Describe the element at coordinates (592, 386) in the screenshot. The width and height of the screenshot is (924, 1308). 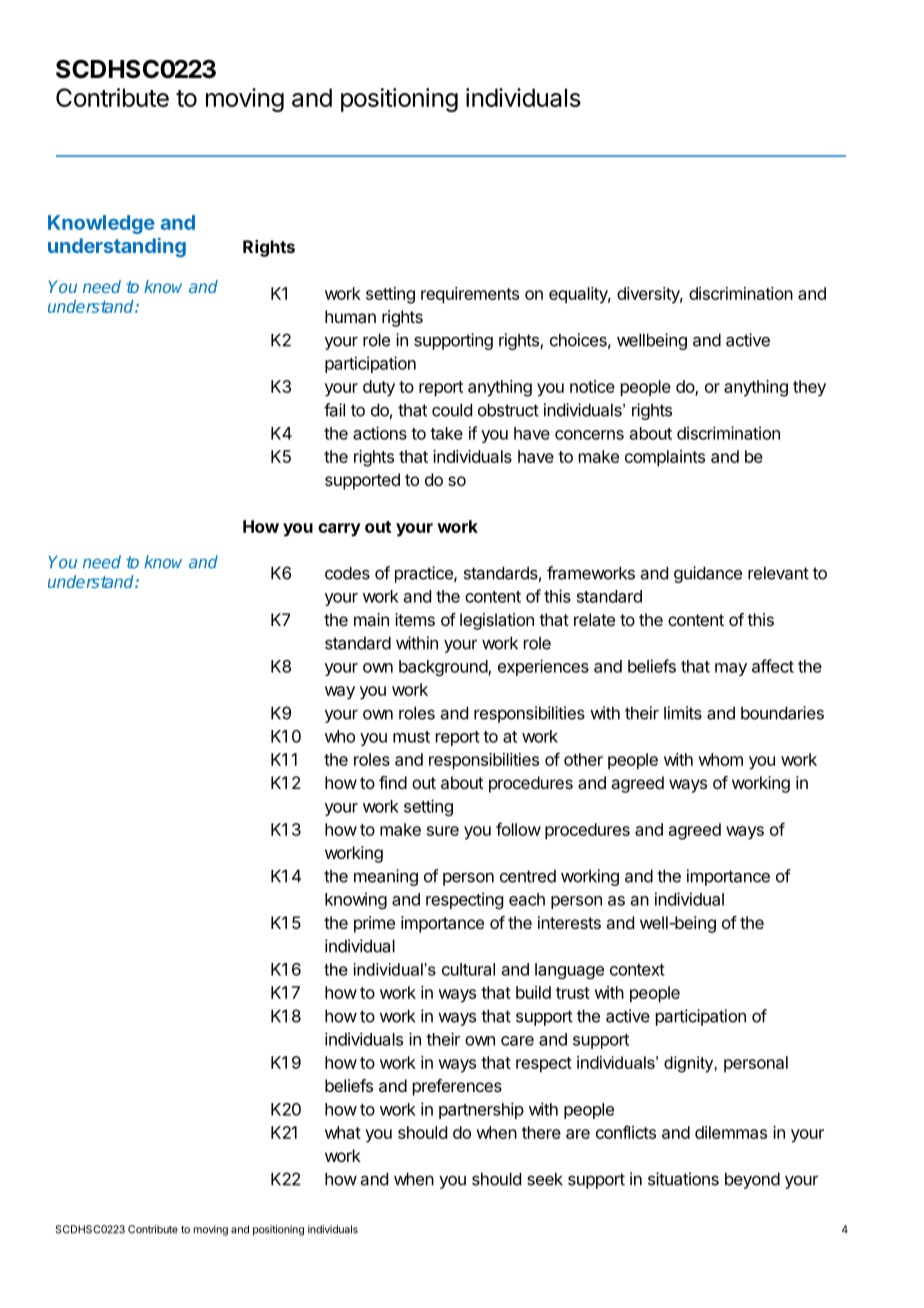
I see `notice` at that location.
